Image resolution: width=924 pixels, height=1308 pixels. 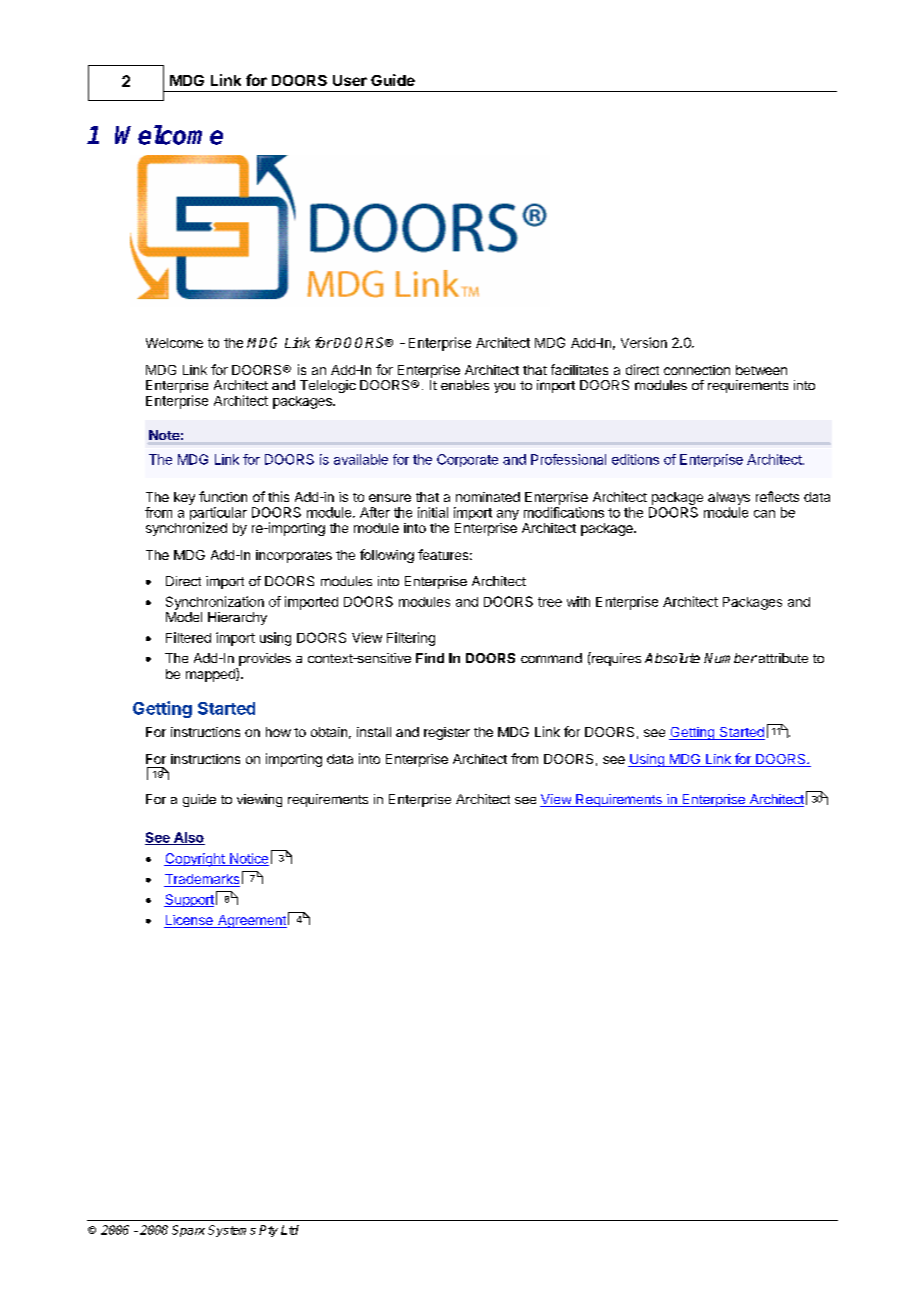 What do you see at coordinates (264, 661) in the page?
I see `provides` at bounding box center [264, 661].
